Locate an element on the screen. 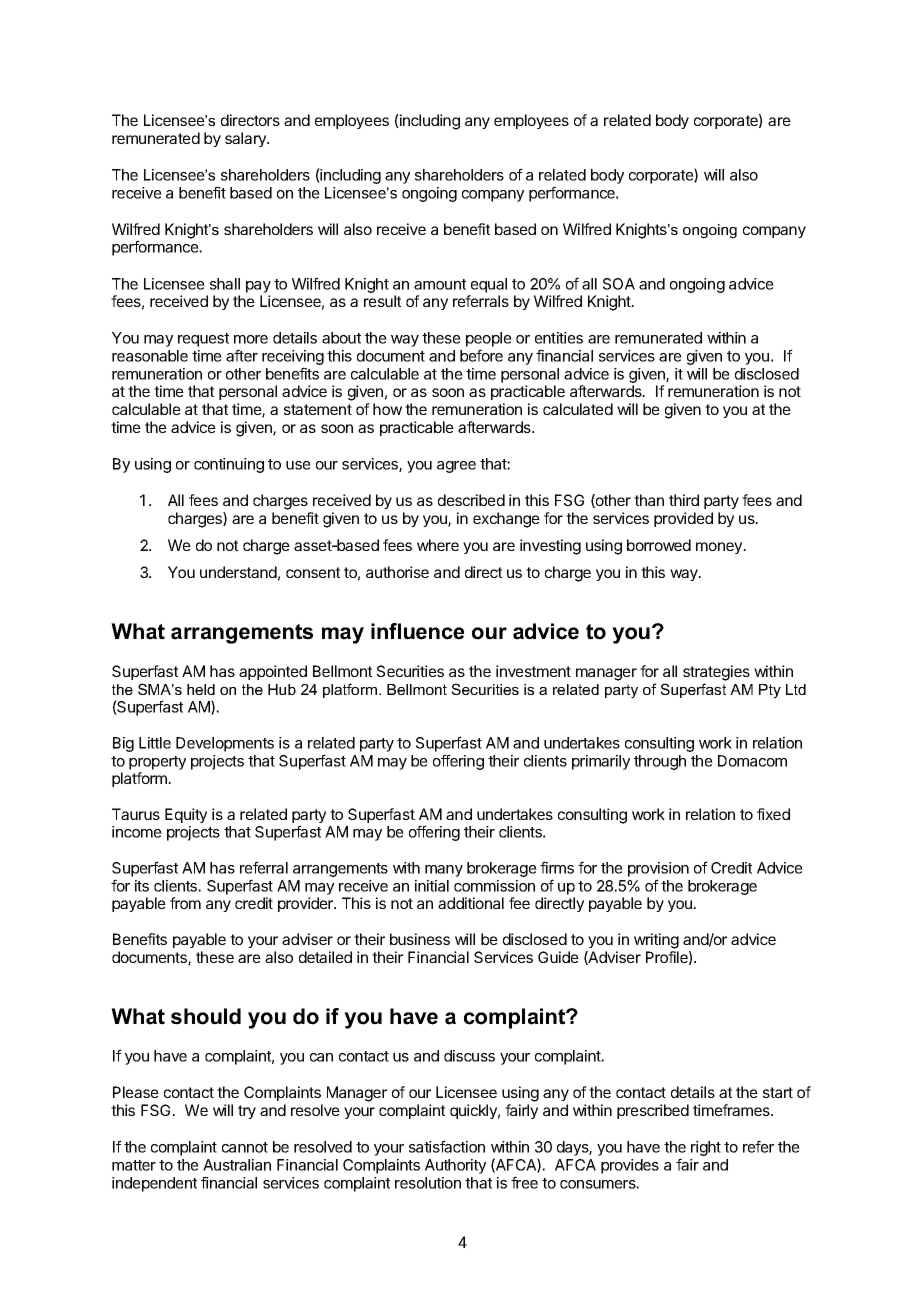  Australian is located at coordinates (237, 1165).
